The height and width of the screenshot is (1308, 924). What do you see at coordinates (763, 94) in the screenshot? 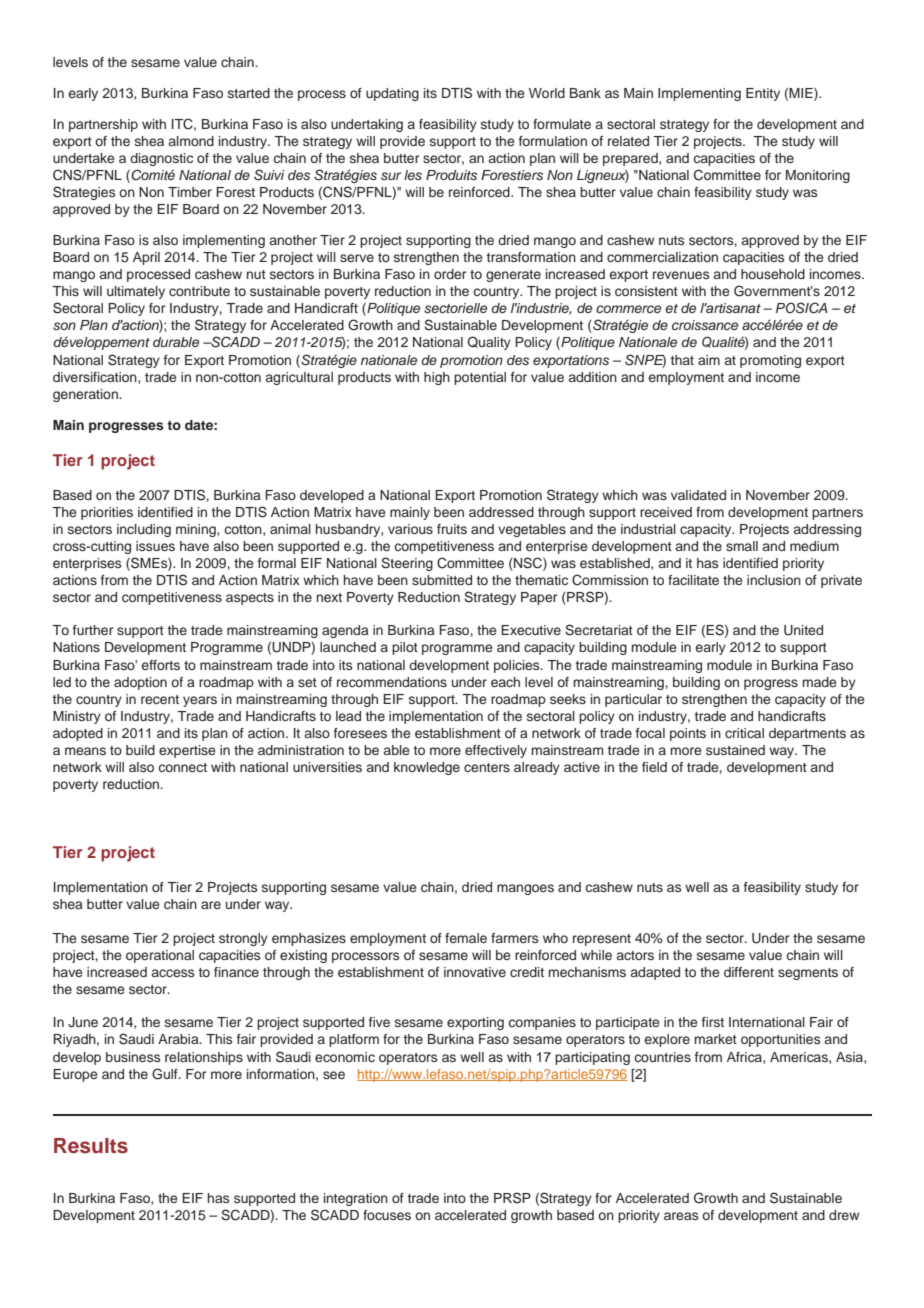
I see `Entity` at bounding box center [763, 94].
